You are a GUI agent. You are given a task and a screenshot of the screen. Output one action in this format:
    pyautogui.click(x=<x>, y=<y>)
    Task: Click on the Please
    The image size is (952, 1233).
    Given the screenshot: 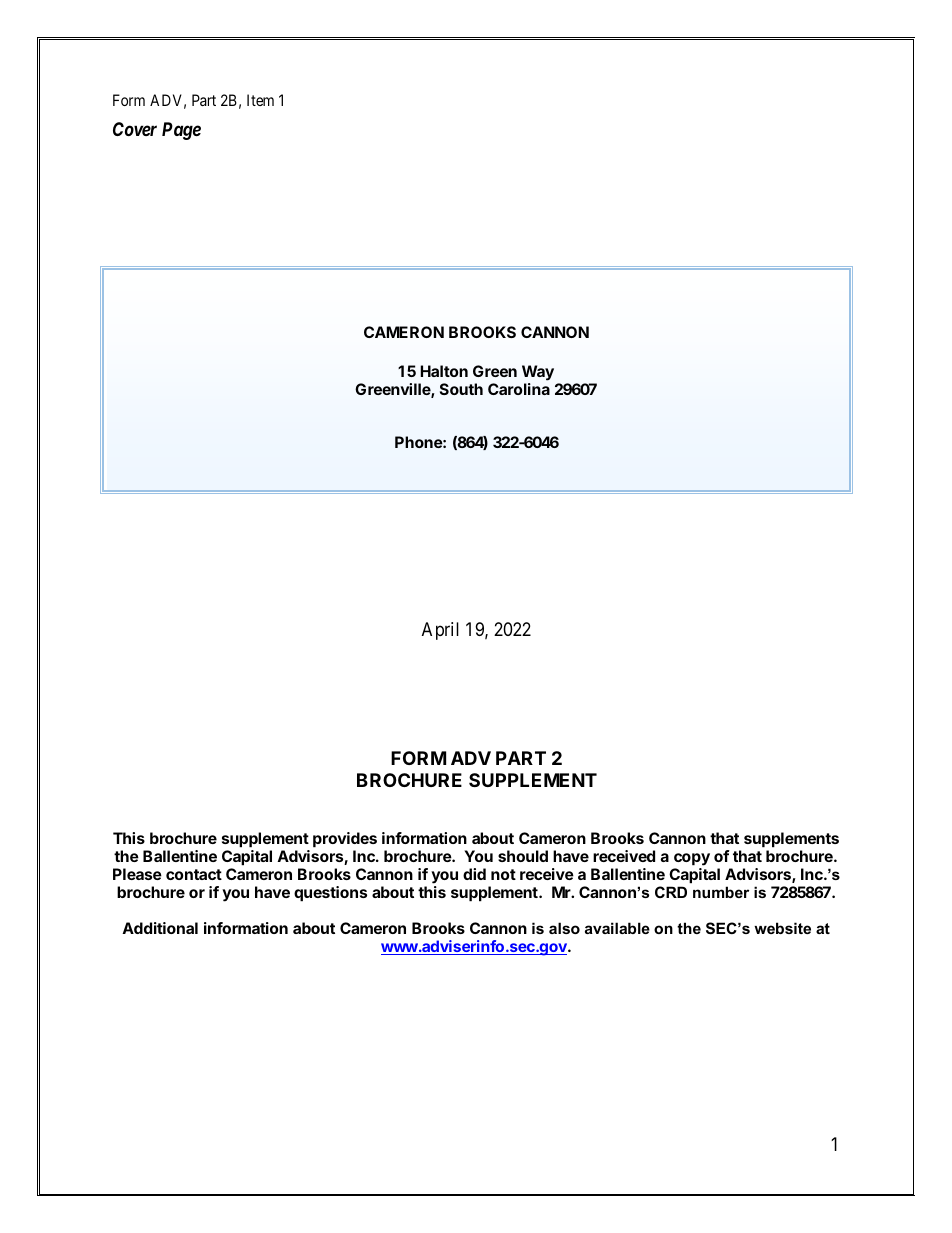 What is the action you would take?
    pyautogui.click(x=137, y=874)
